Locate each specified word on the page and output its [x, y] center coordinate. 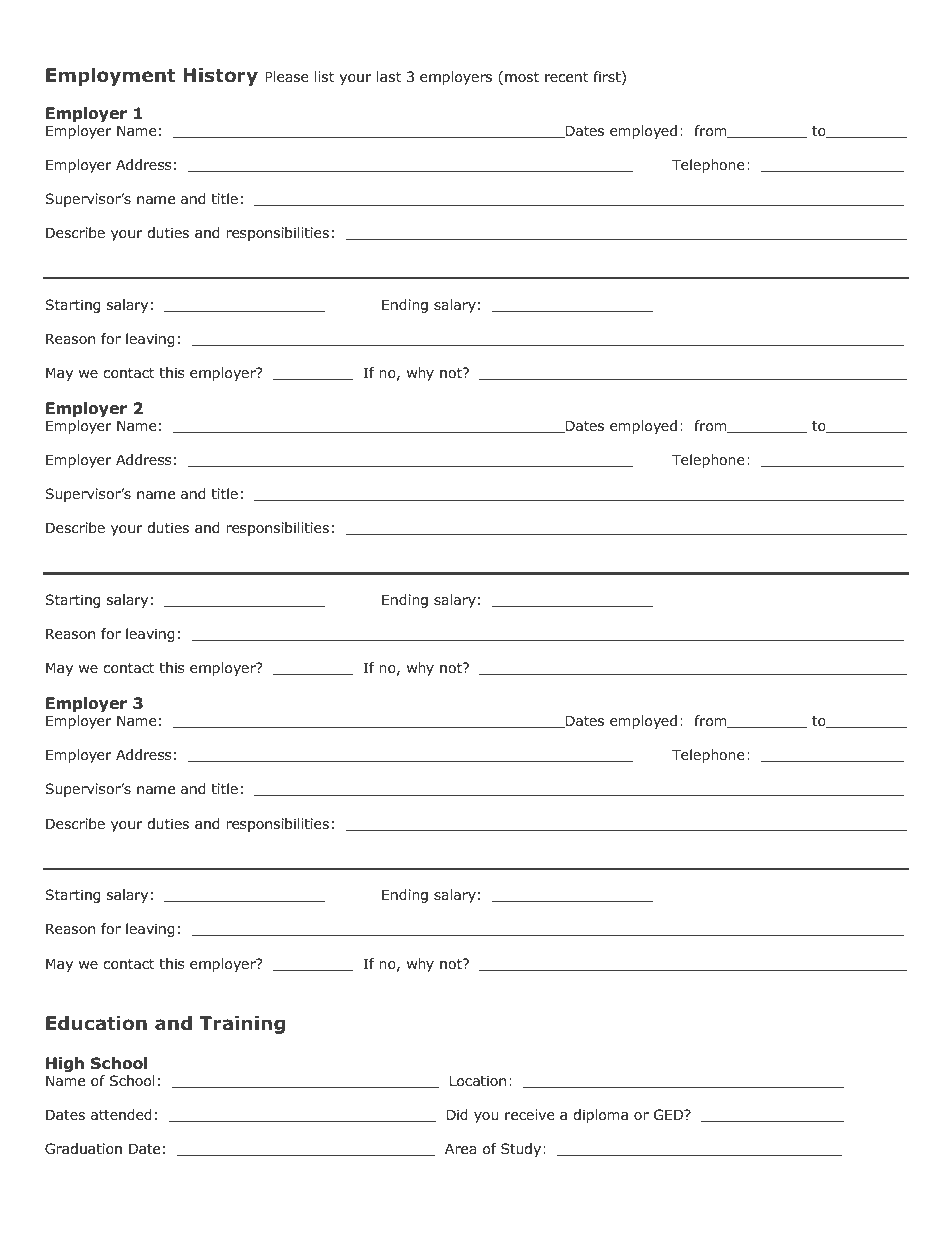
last [389, 76]
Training [242, 1025]
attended [121, 1115]
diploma [600, 1116]
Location [478, 1081]
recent [566, 77]
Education [96, 1023]
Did [457, 1115]
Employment [110, 77]
